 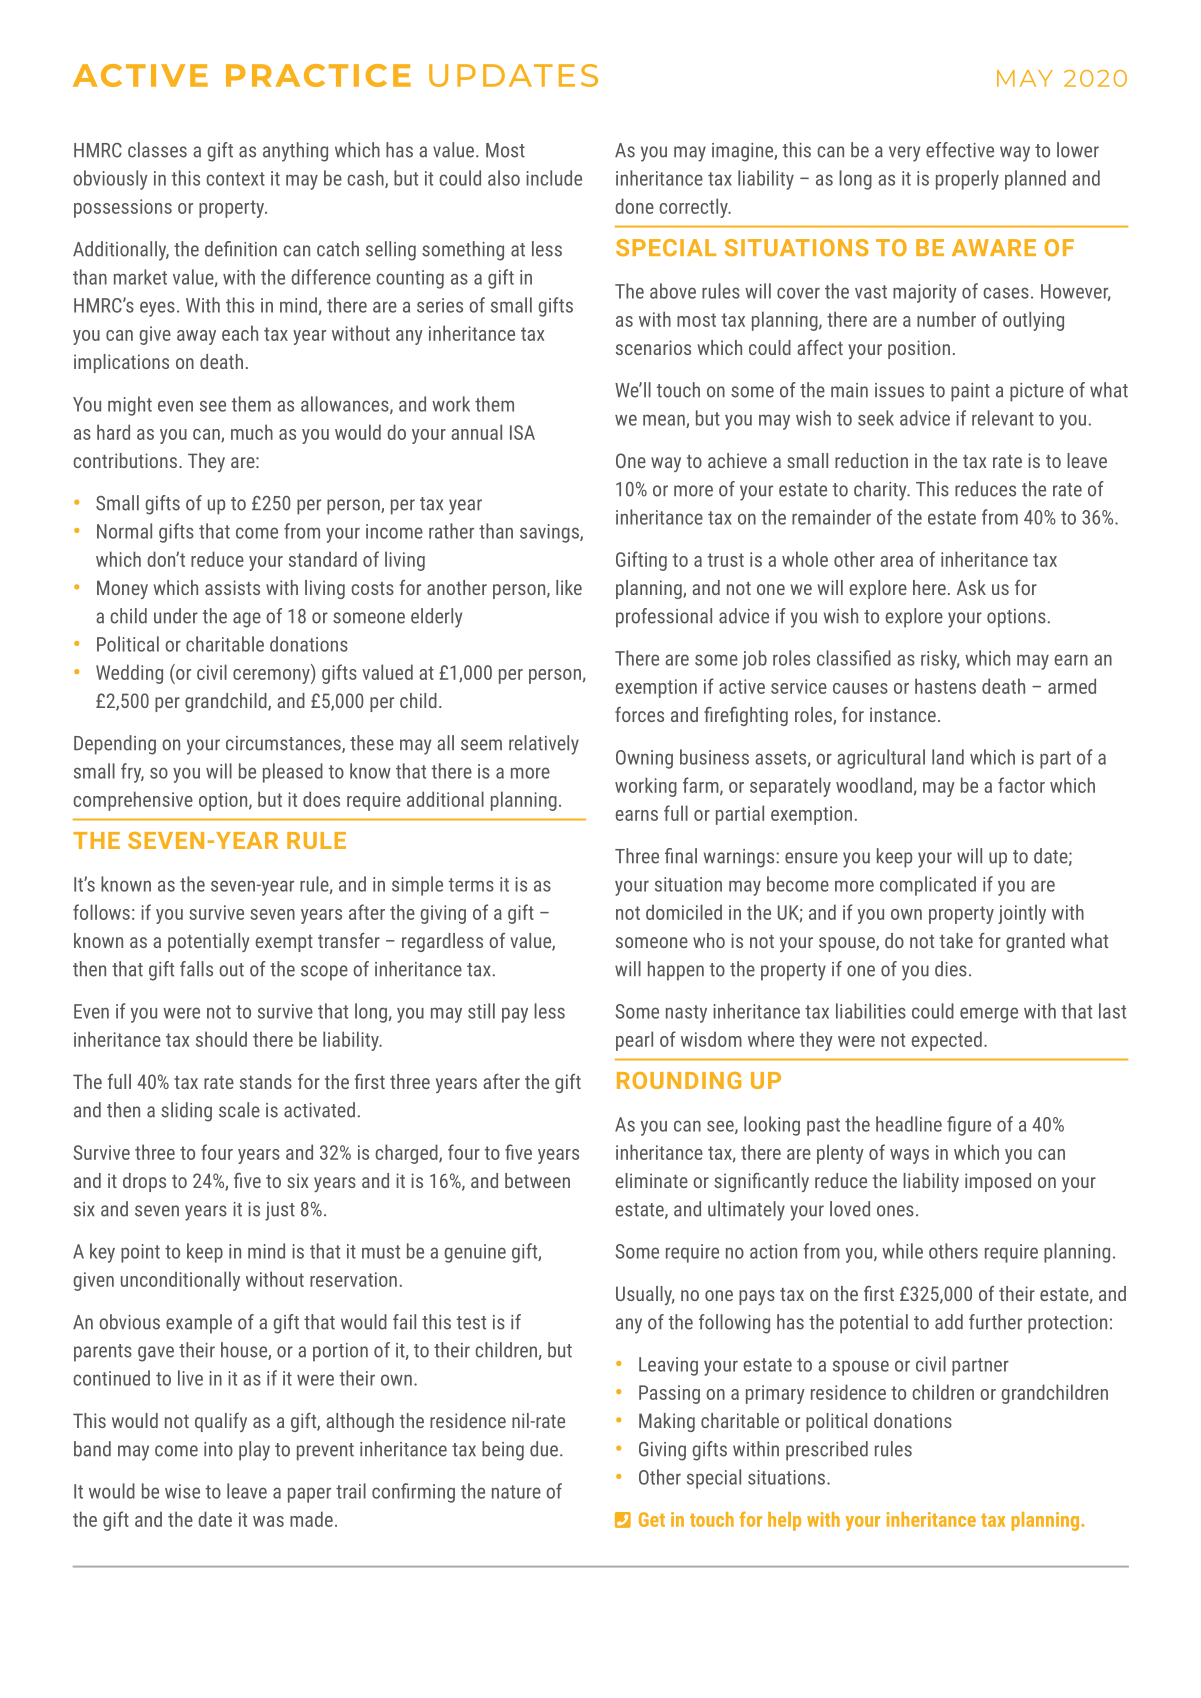 I want to click on factor, so click(x=1021, y=785).
